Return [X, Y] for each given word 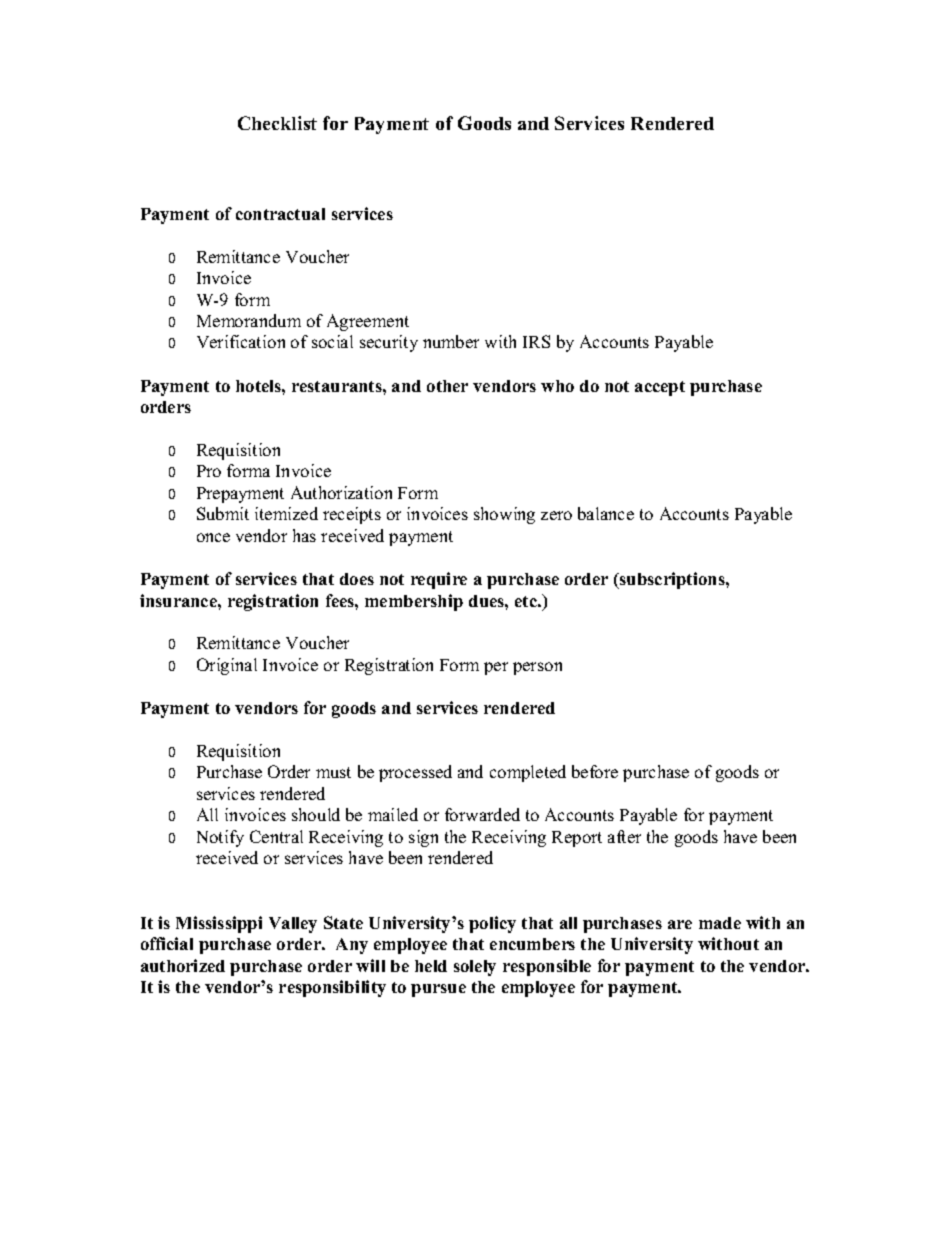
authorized [183, 965]
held [431, 966]
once [213, 537]
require [439, 580]
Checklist [277, 123]
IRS [536, 341]
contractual [280, 214]
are [680, 924]
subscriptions [672, 580]
